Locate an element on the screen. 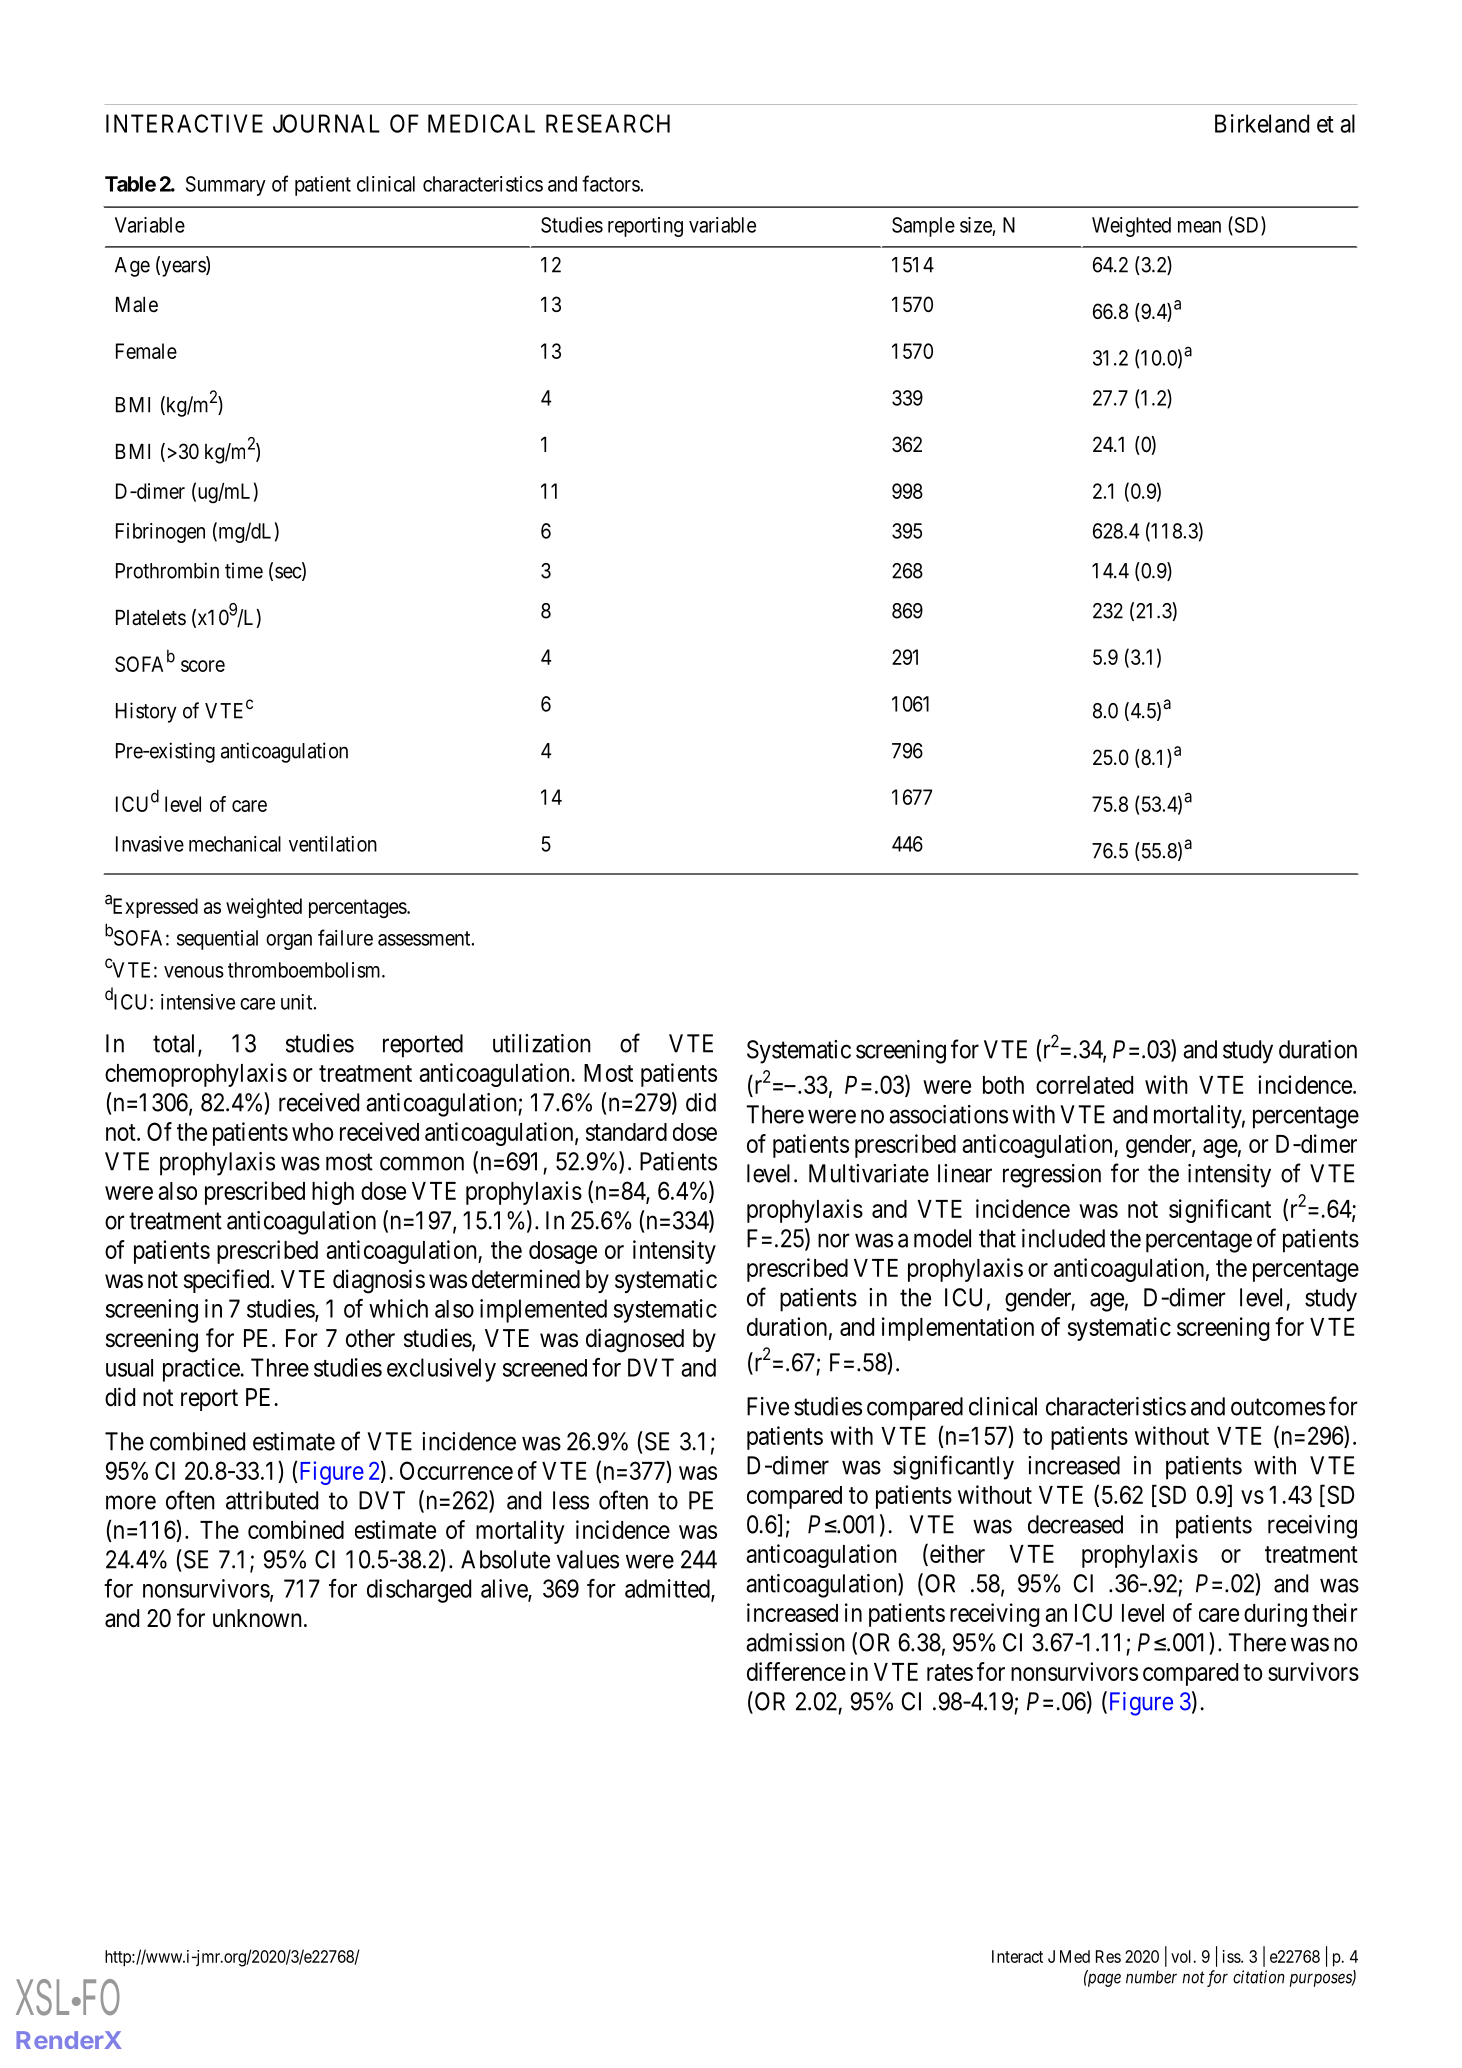 The height and width of the screenshot is (2068, 1462). difference is located at coordinates (796, 1671).
